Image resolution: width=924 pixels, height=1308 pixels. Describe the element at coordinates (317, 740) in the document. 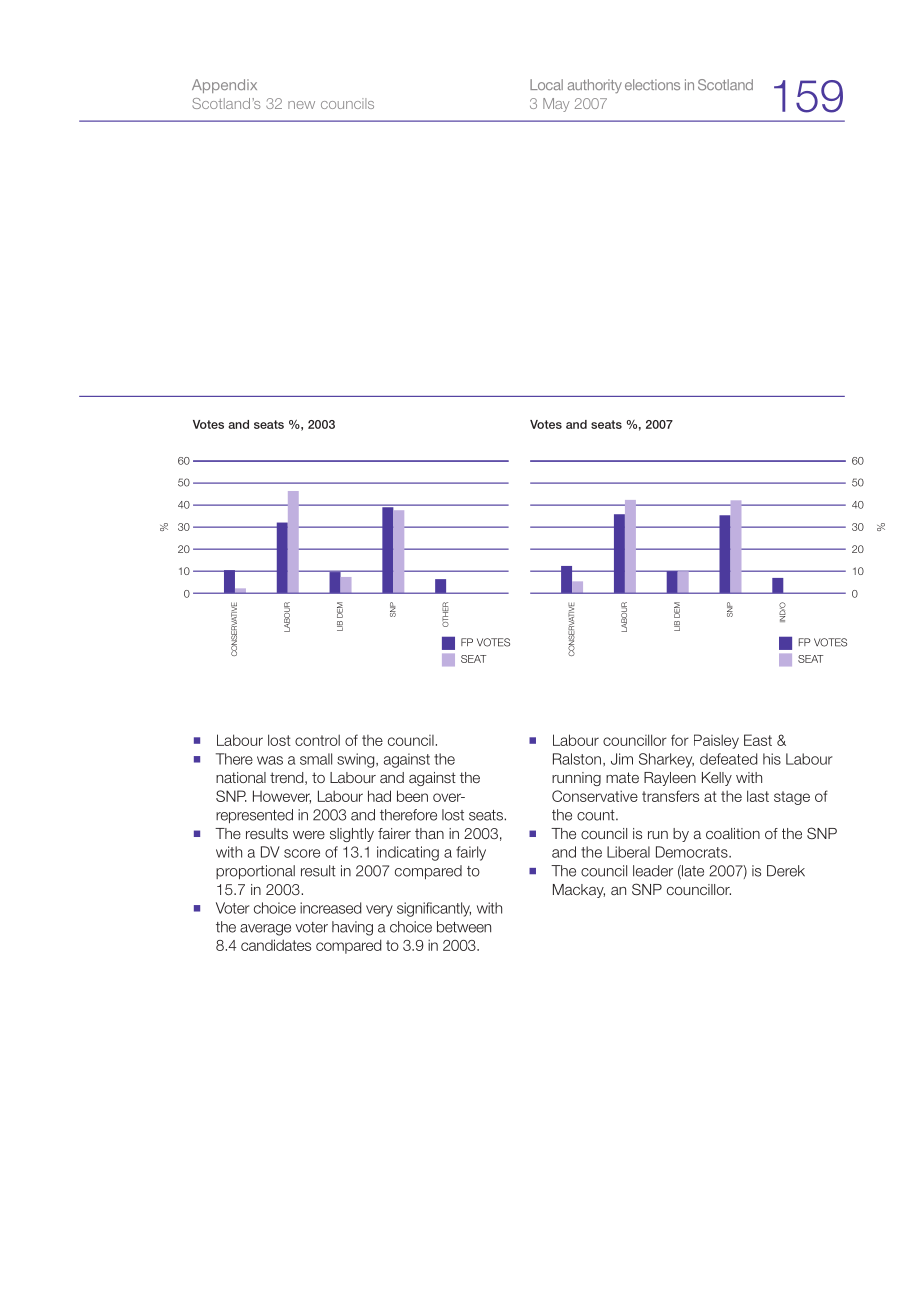

I see `control` at that location.
